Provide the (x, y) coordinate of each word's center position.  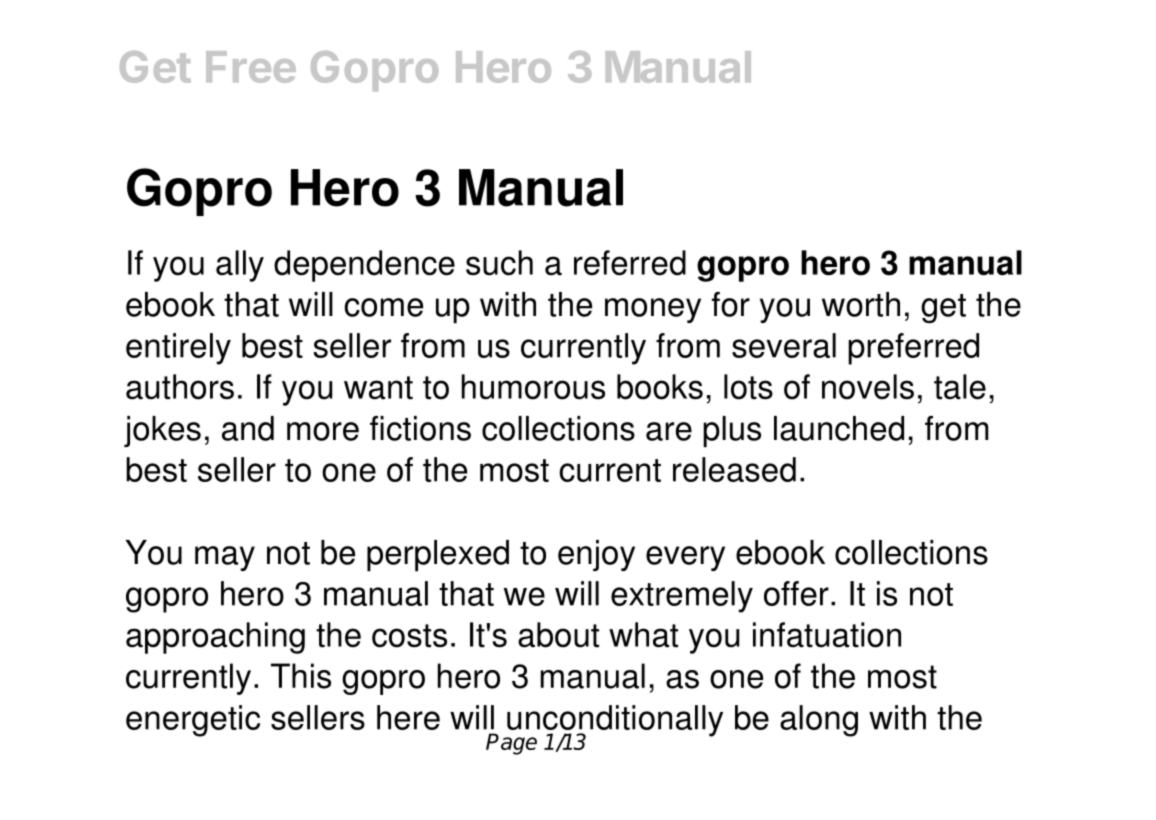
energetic (193, 721)
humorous (533, 387)
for (731, 304)
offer (796, 593)
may (225, 558)
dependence (364, 266)
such (499, 263)
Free (251, 67)
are (669, 431)
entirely (178, 349)
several (784, 345)
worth (861, 304)
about (558, 635)
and (248, 428)
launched (839, 428)
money (653, 310)
